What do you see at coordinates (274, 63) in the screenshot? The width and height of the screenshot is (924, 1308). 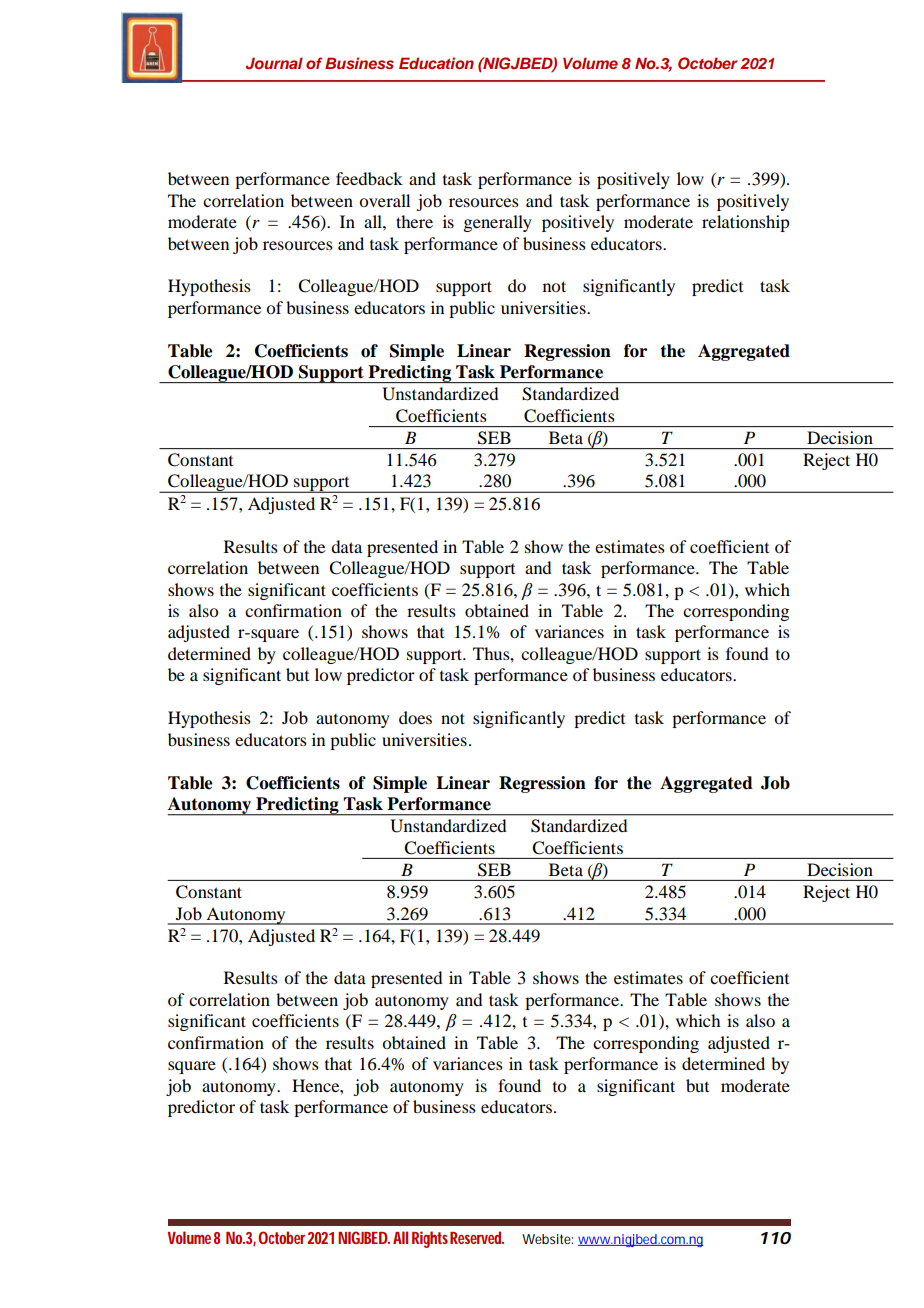 I see `Journal` at bounding box center [274, 63].
